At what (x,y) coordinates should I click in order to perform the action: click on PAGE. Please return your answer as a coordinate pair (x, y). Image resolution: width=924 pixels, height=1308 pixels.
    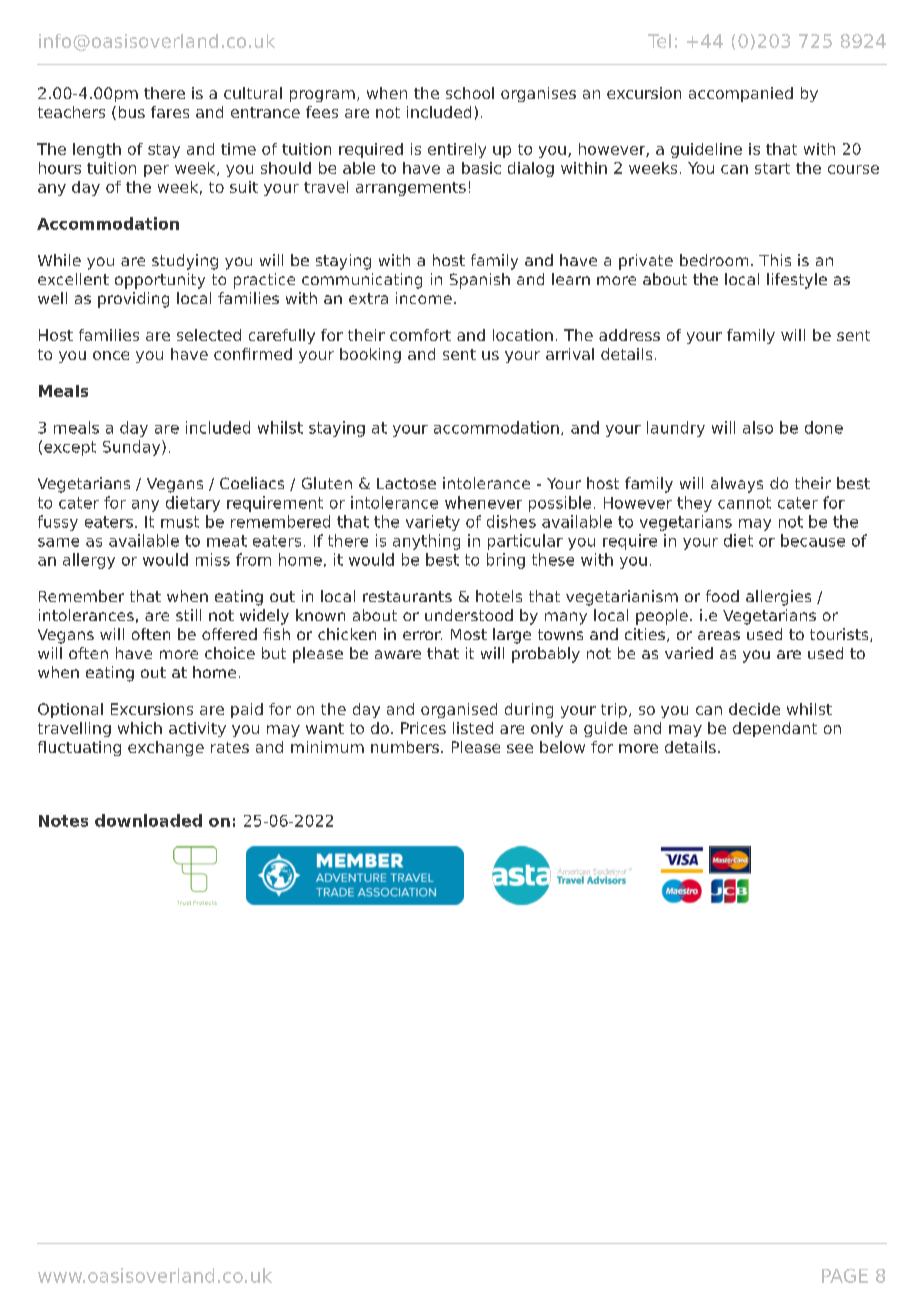
    Looking at the image, I should click on (845, 1276).
